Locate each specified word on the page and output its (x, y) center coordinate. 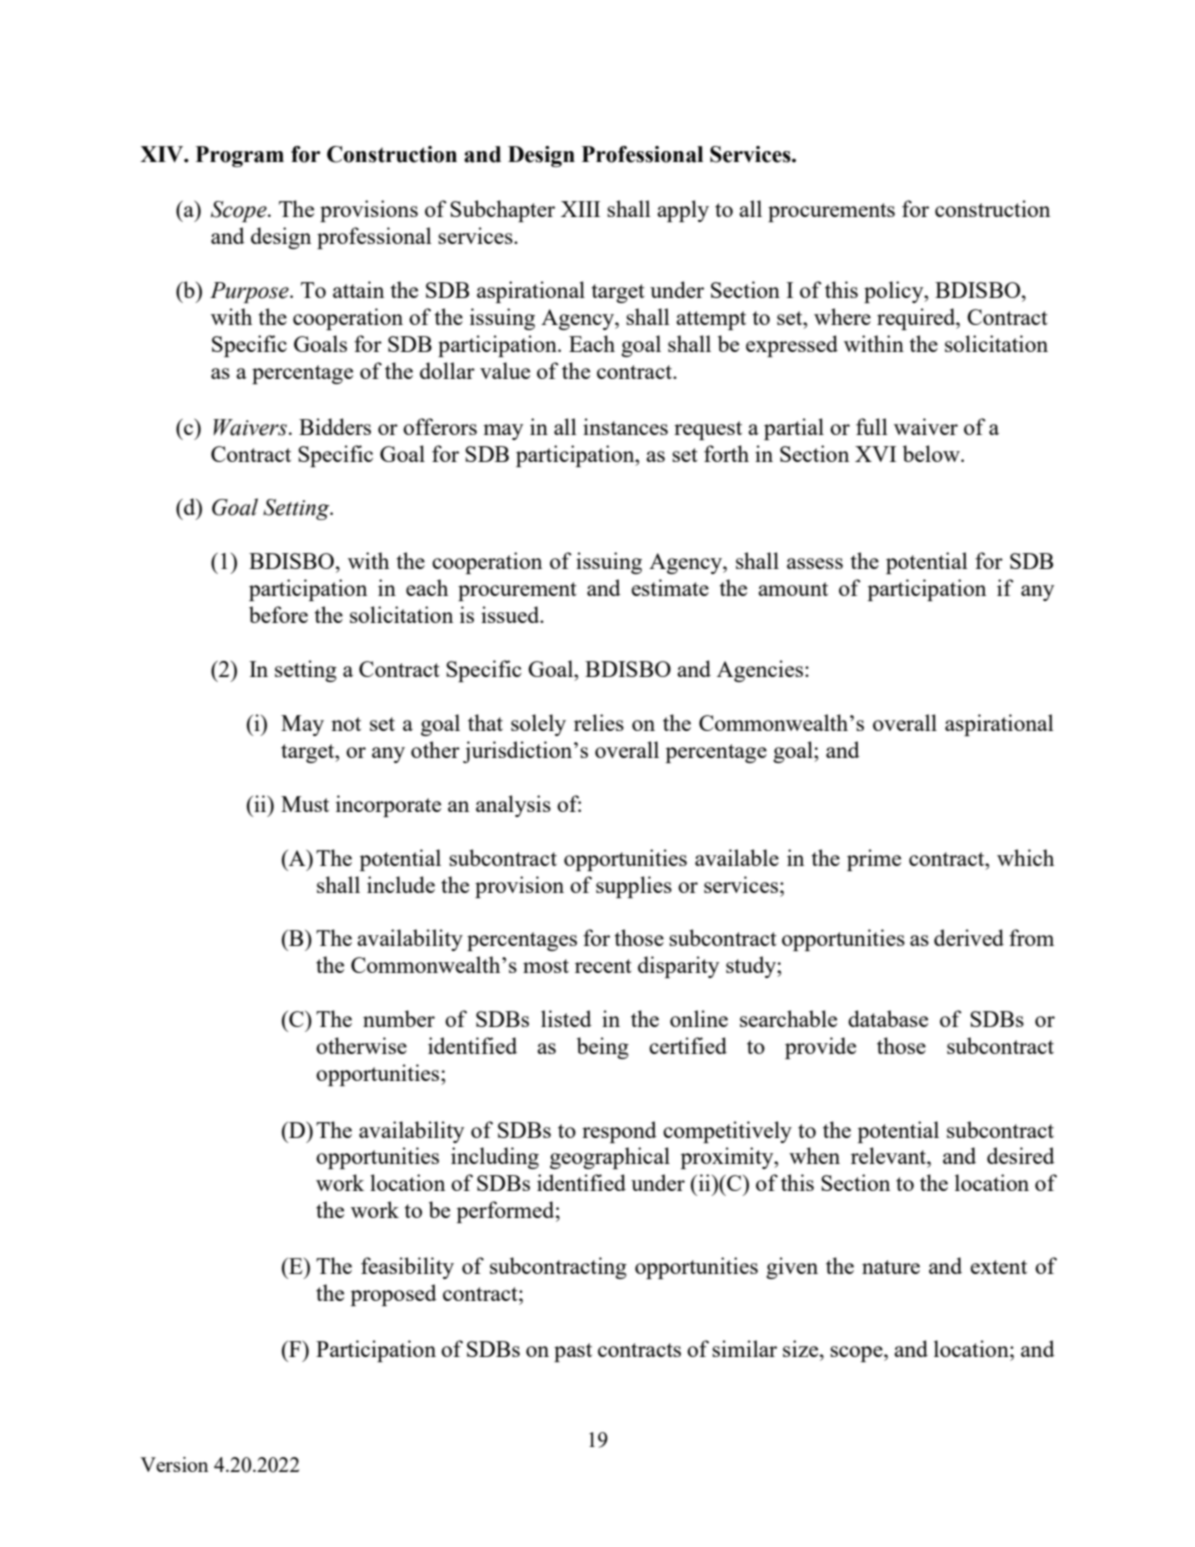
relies (599, 722)
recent (603, 966)
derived (969, 937)
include (401, 884)
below (932, 453)
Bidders (335, 426)
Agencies (761, 671)
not (346, 724)
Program (240, 156)
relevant (889, 1155)
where (842, 316)
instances (625, 426)
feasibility (407, 1268)
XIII (580, 209)
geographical (610, 1158)
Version (174, 1464)
